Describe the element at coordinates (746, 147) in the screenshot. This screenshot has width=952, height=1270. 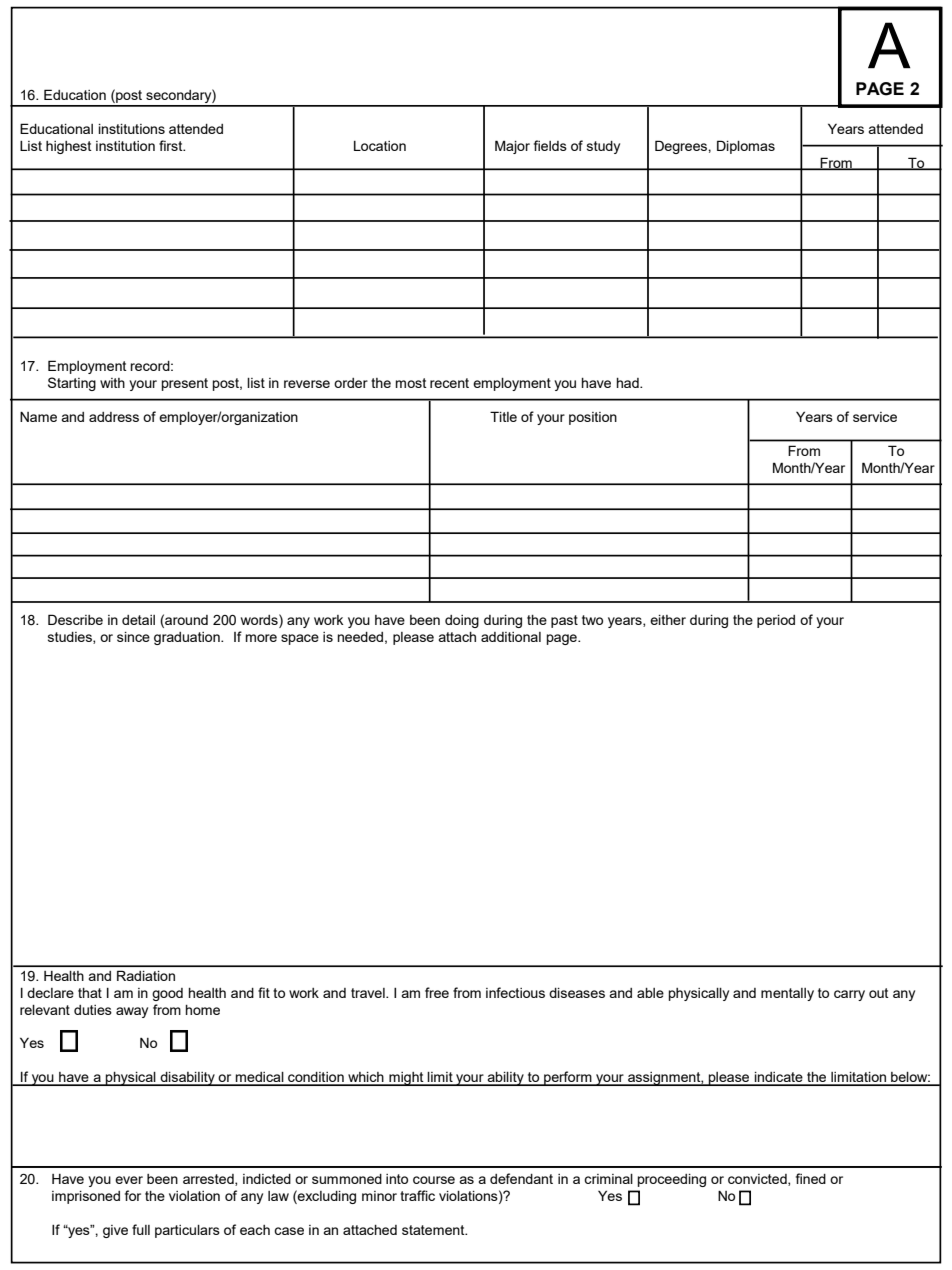
I see `Diplomas` at that location.
